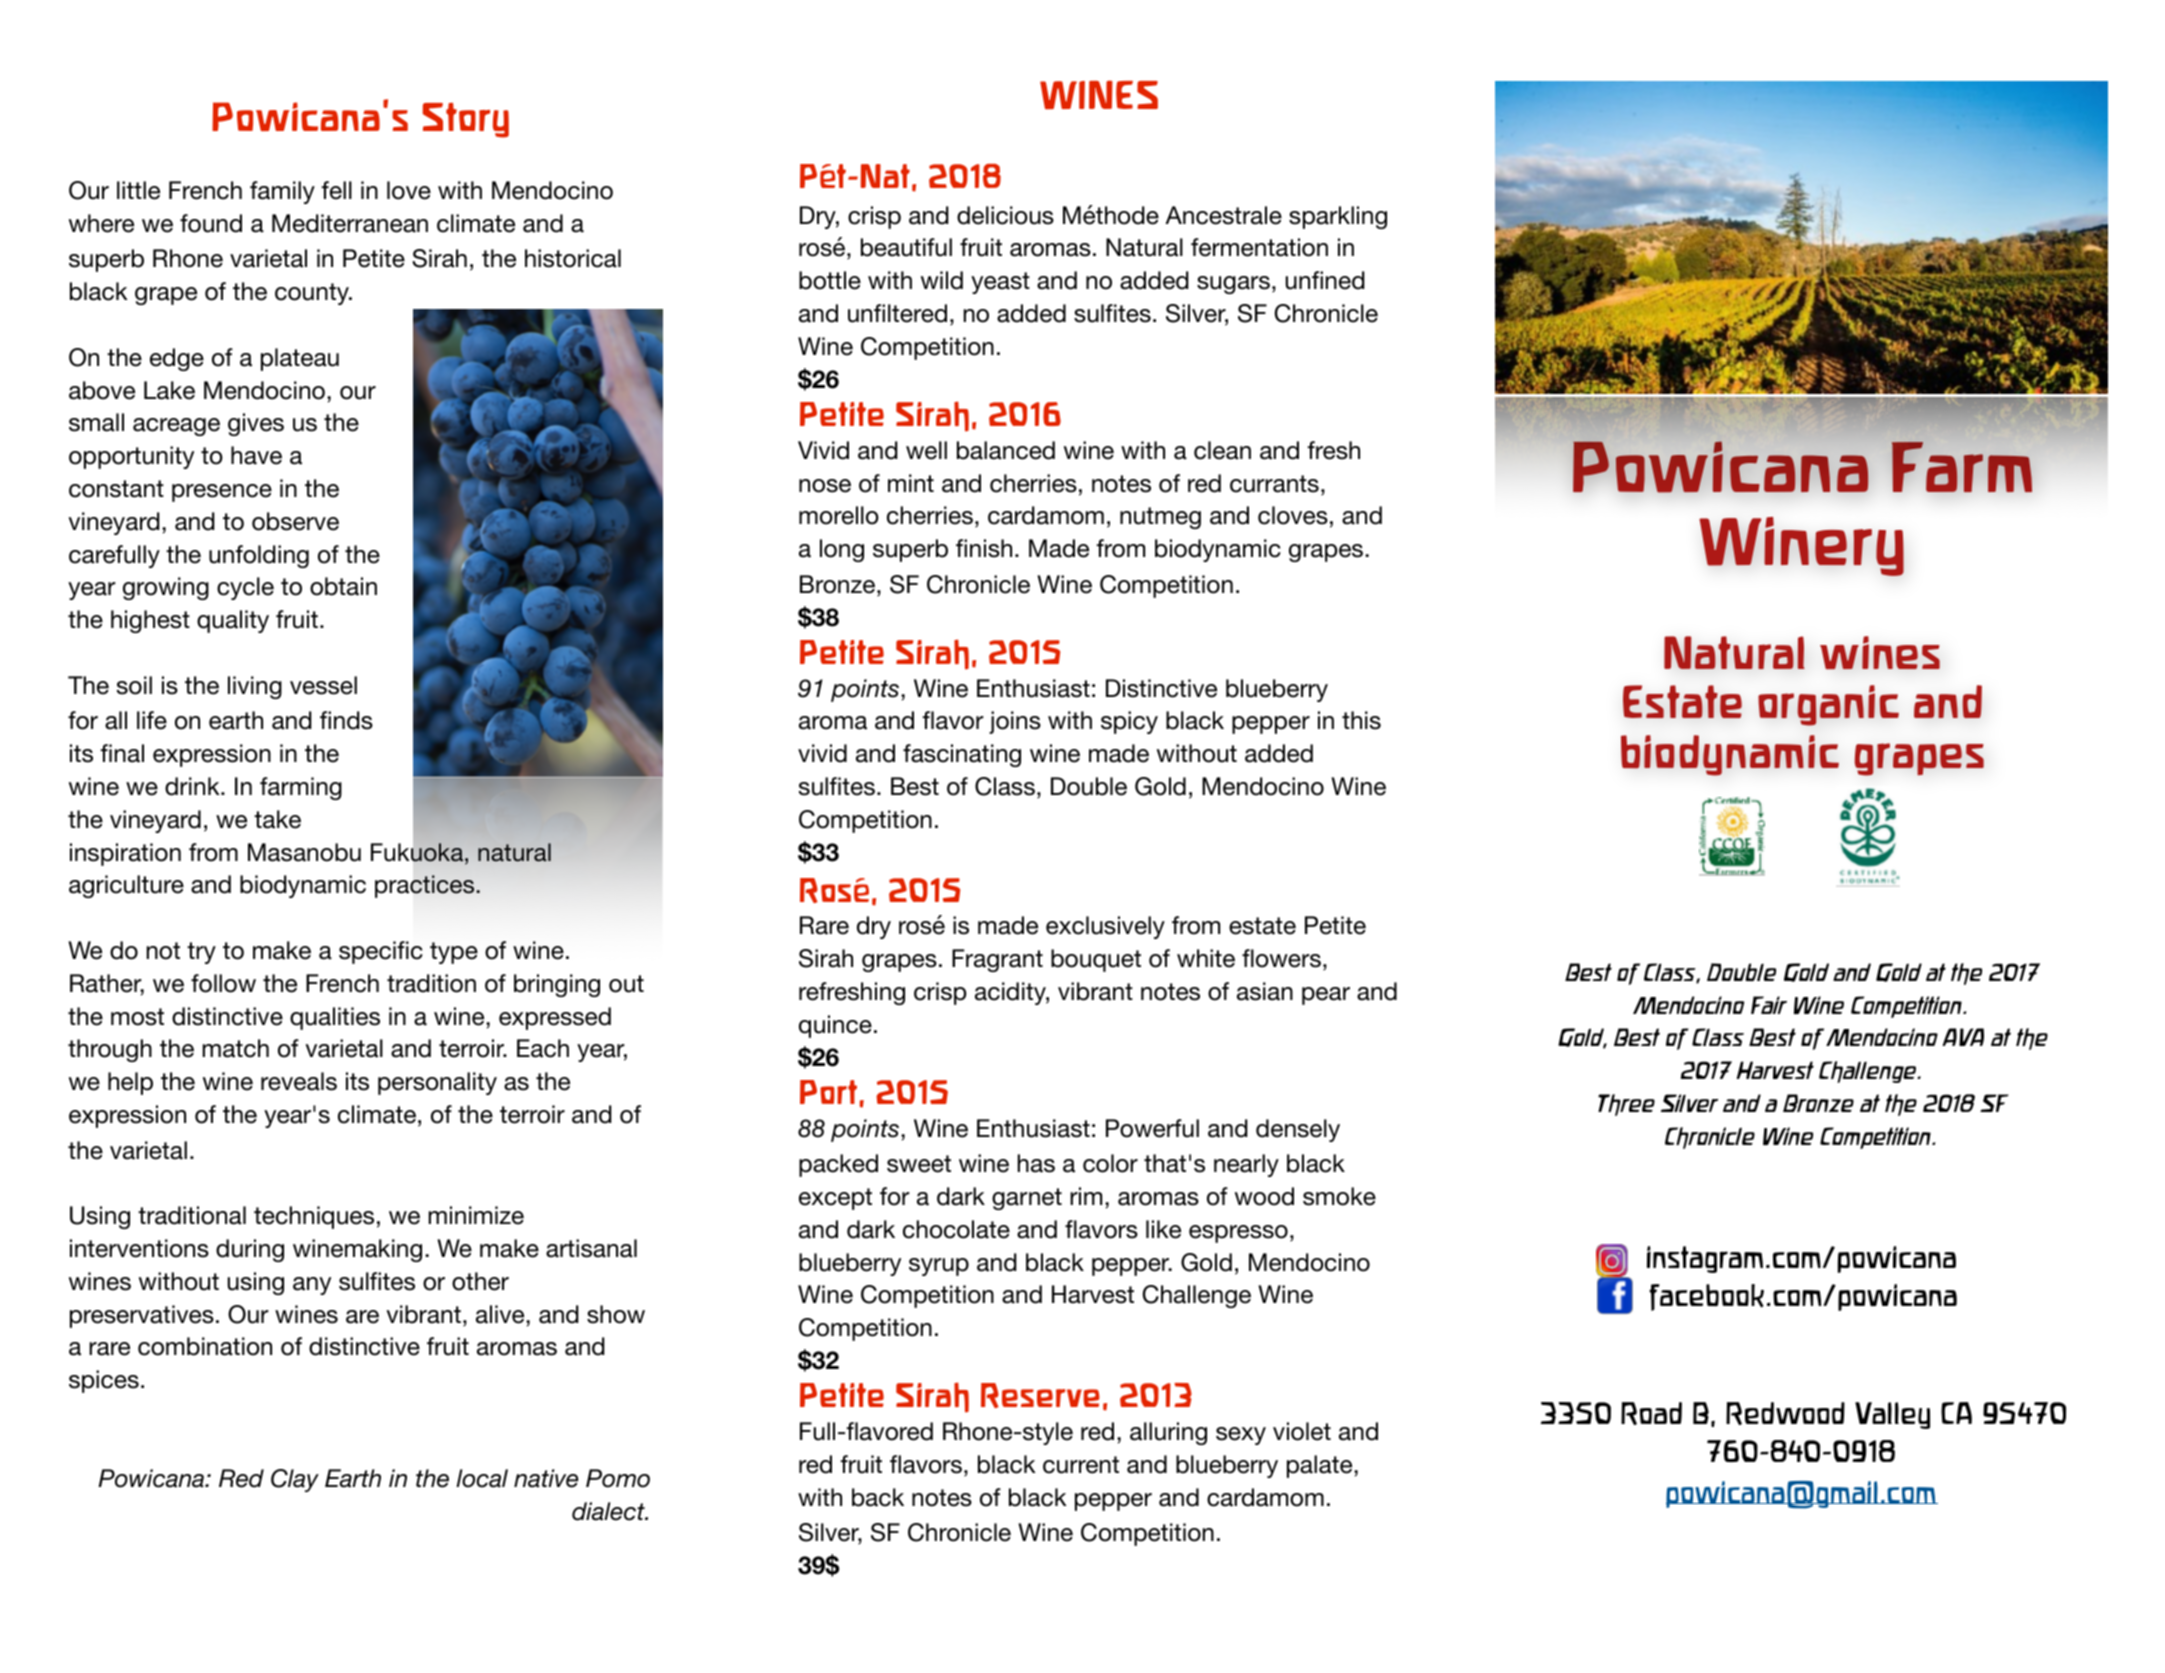  Describe the element at coordinates (1005, 215) in the page. I see `delicious` at that location.
